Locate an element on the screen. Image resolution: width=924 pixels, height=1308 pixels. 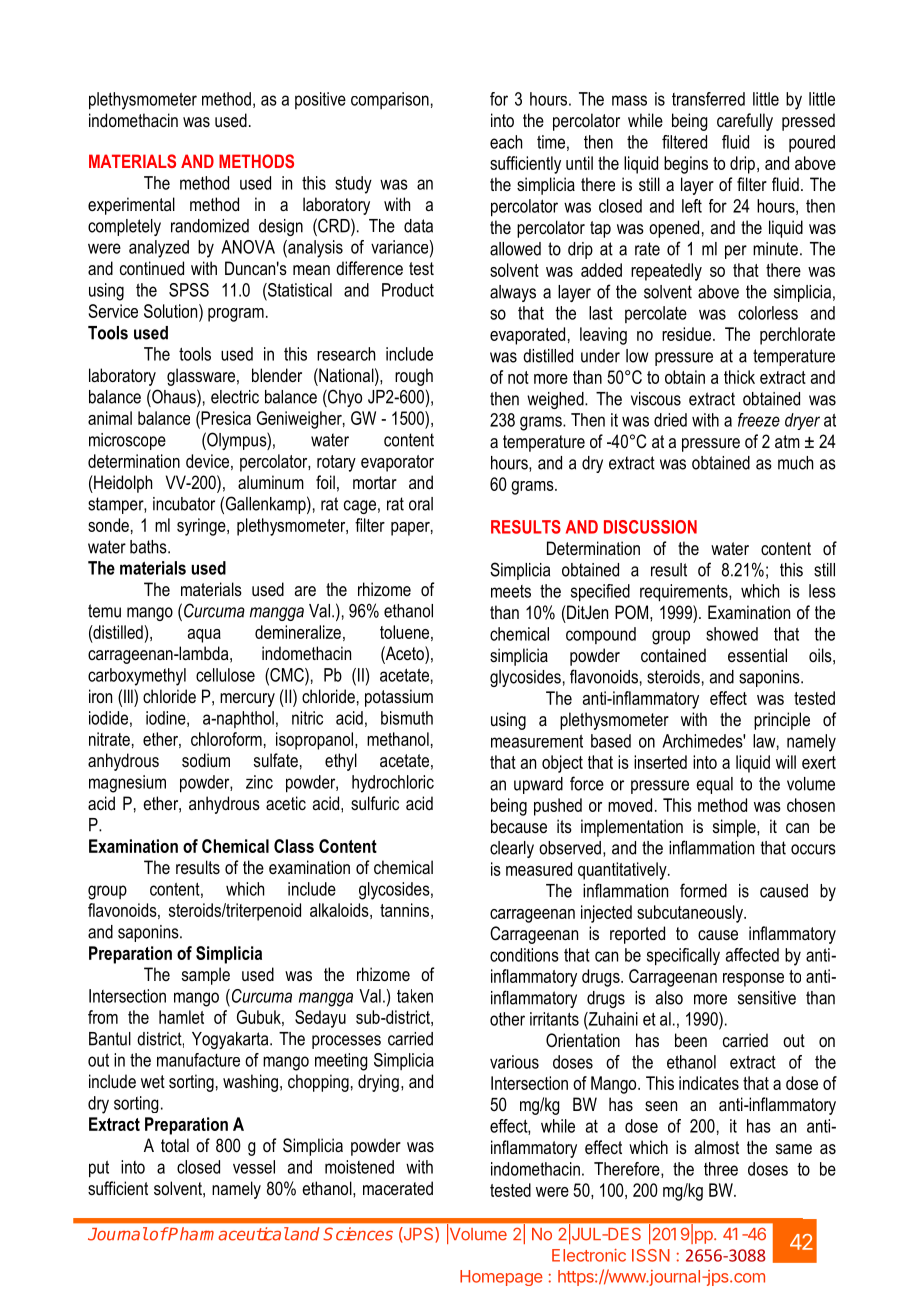
experimental is located at coordinates (131, 206).
